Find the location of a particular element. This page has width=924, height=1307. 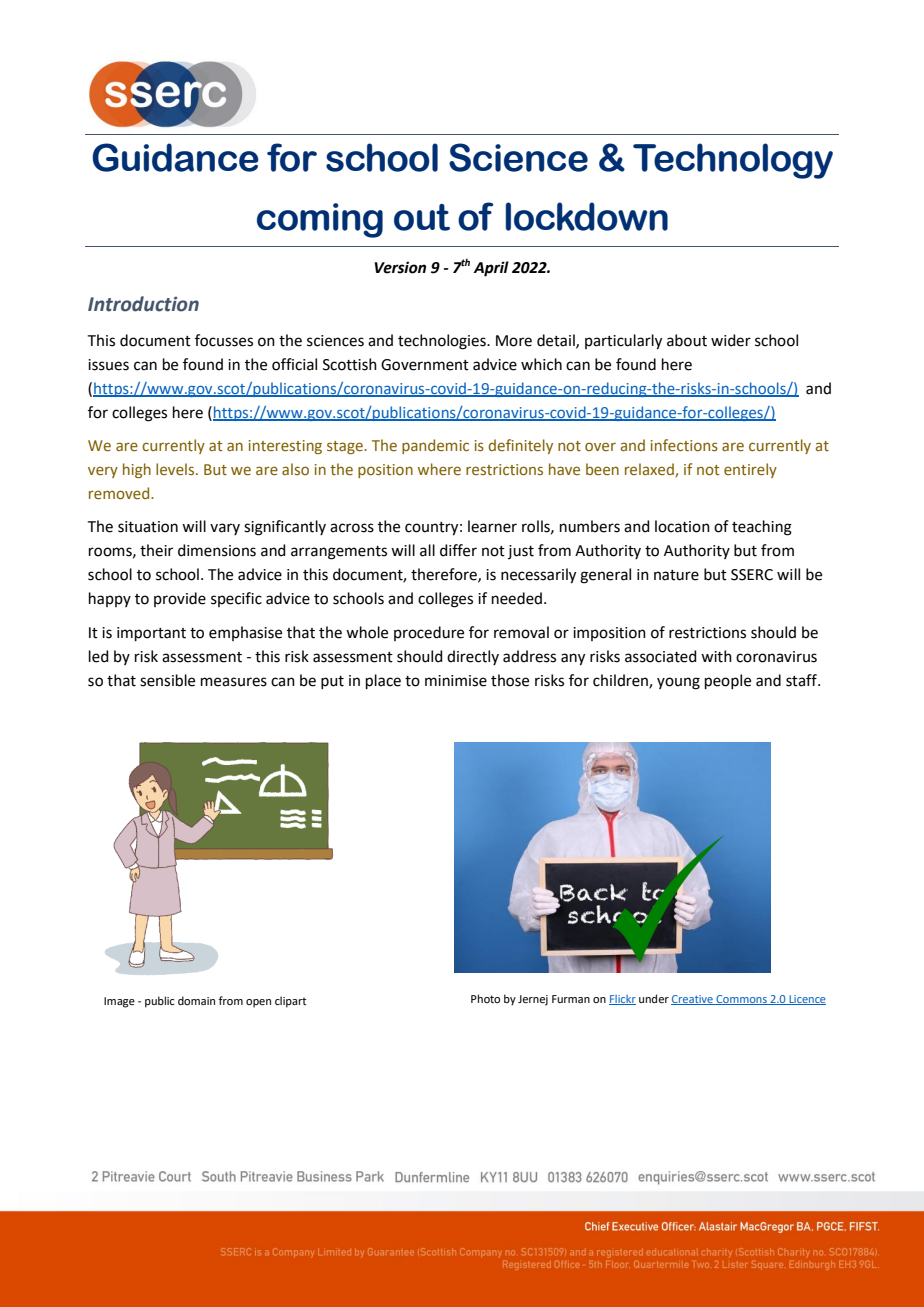

domain is located at coordinates (196, 1000).
